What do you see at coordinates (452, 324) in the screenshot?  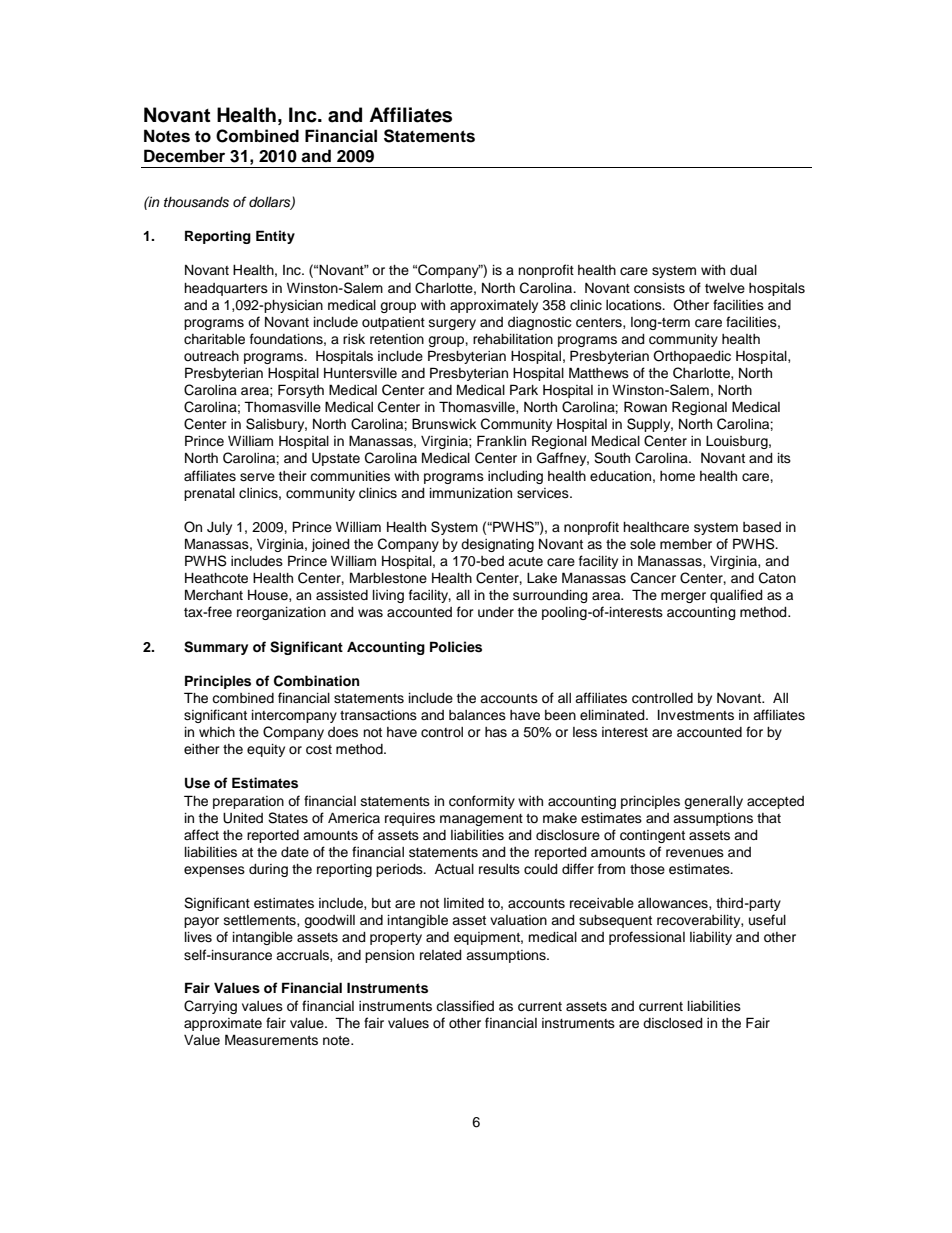 I see `surgery` at bounding box center [452, 324].
